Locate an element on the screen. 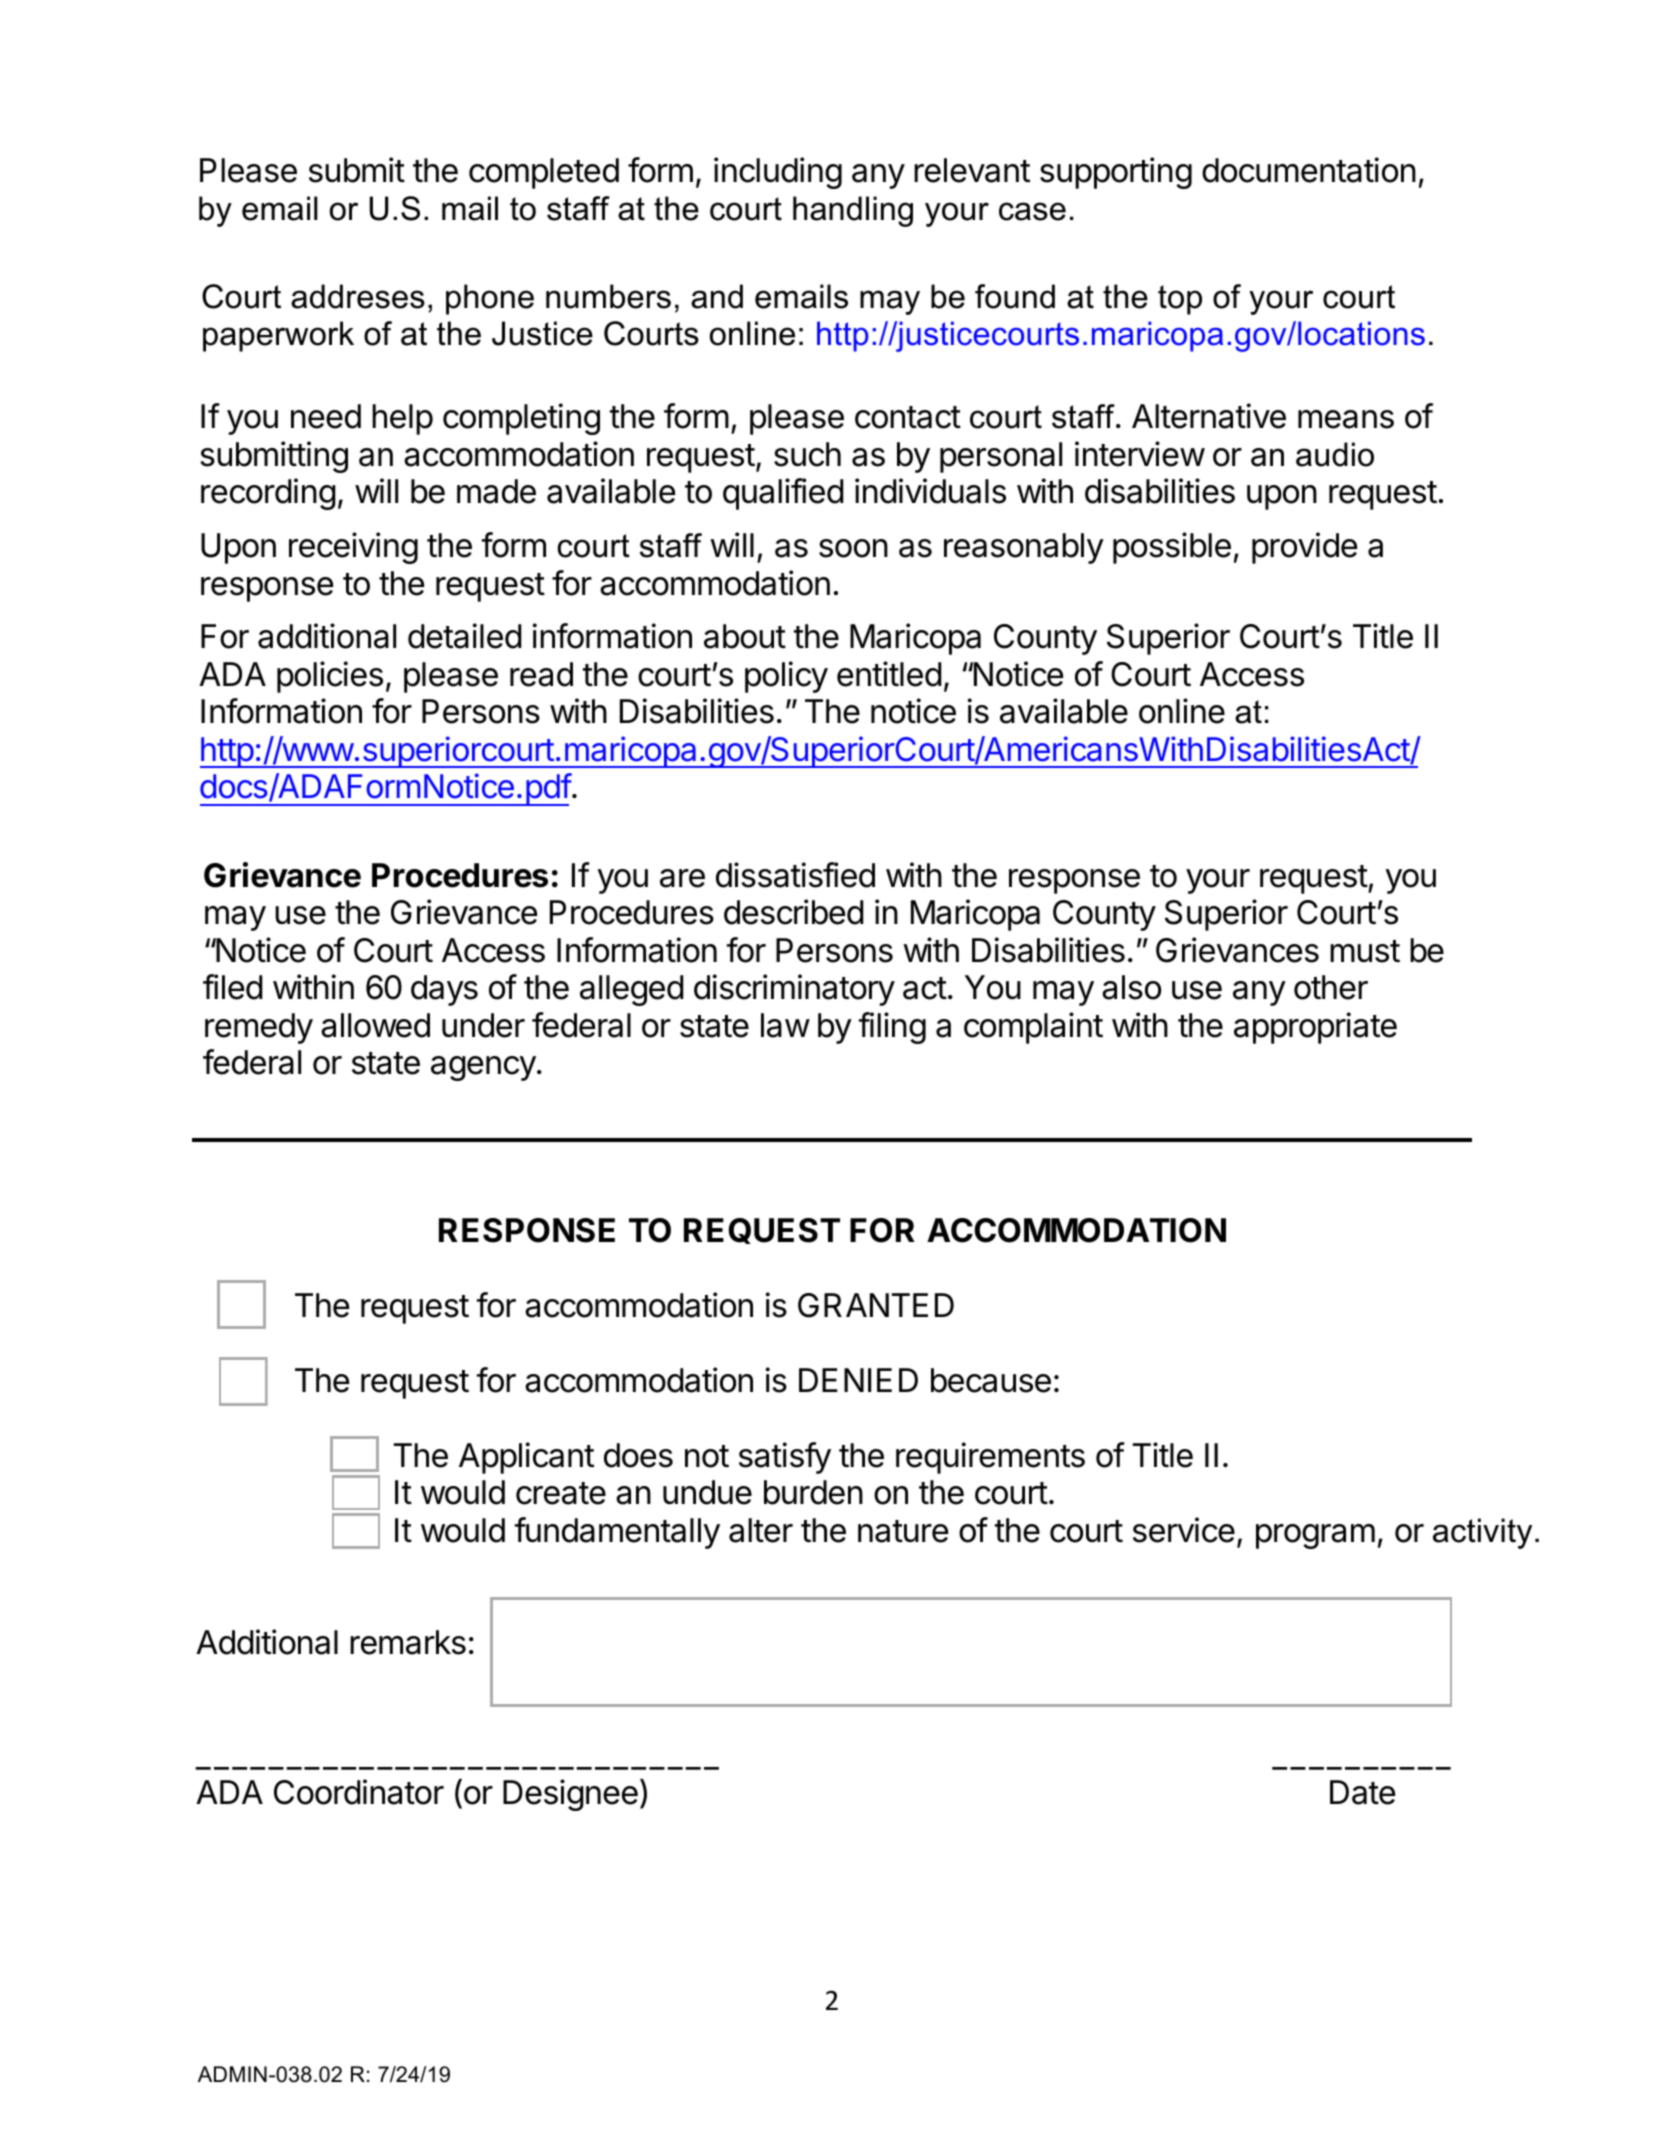  receiving is located at coordinates (353, 548).
